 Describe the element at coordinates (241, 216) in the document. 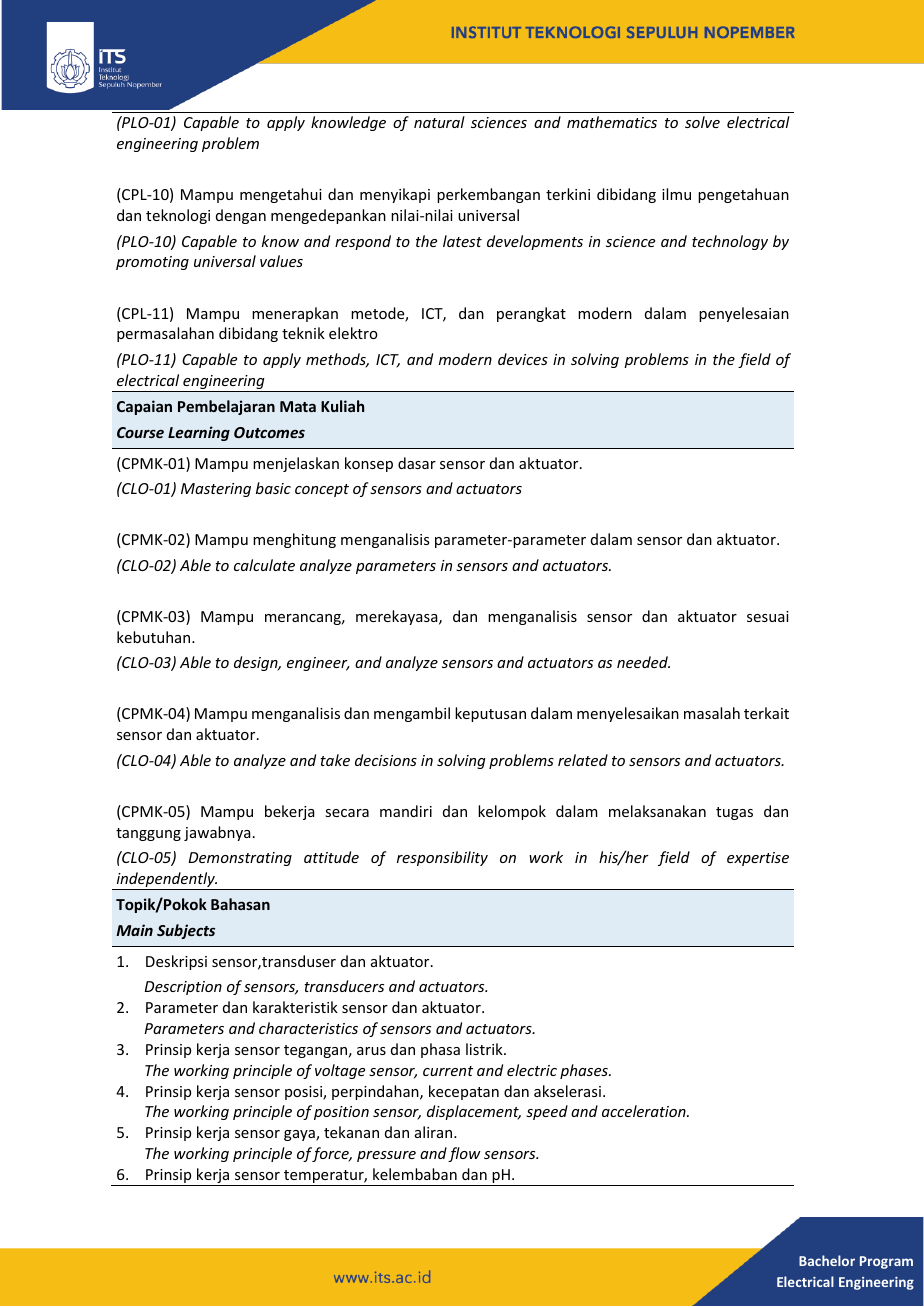

I see `dengan` at that location.
